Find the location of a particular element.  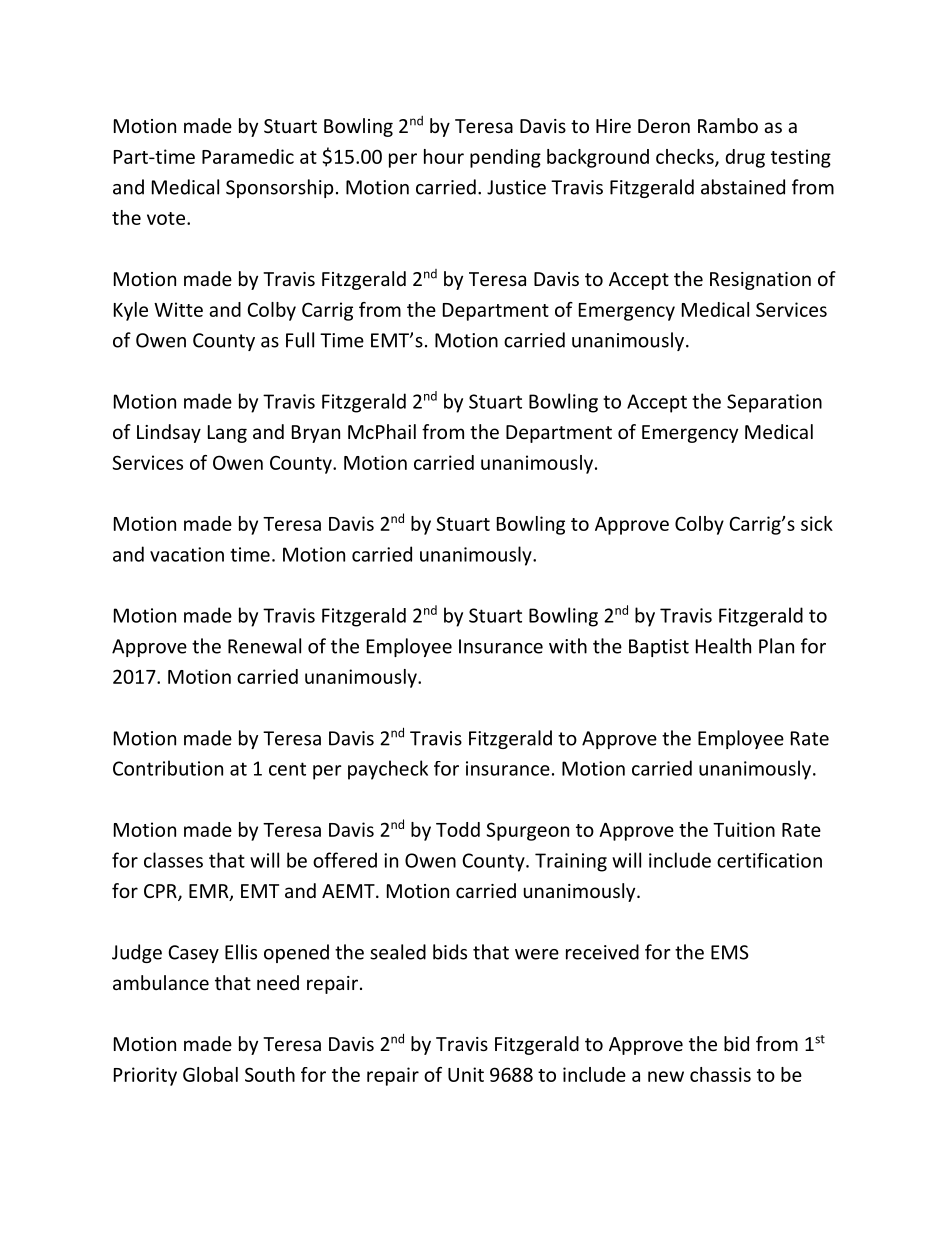

Tuition is located at coordinates (744, 829).
